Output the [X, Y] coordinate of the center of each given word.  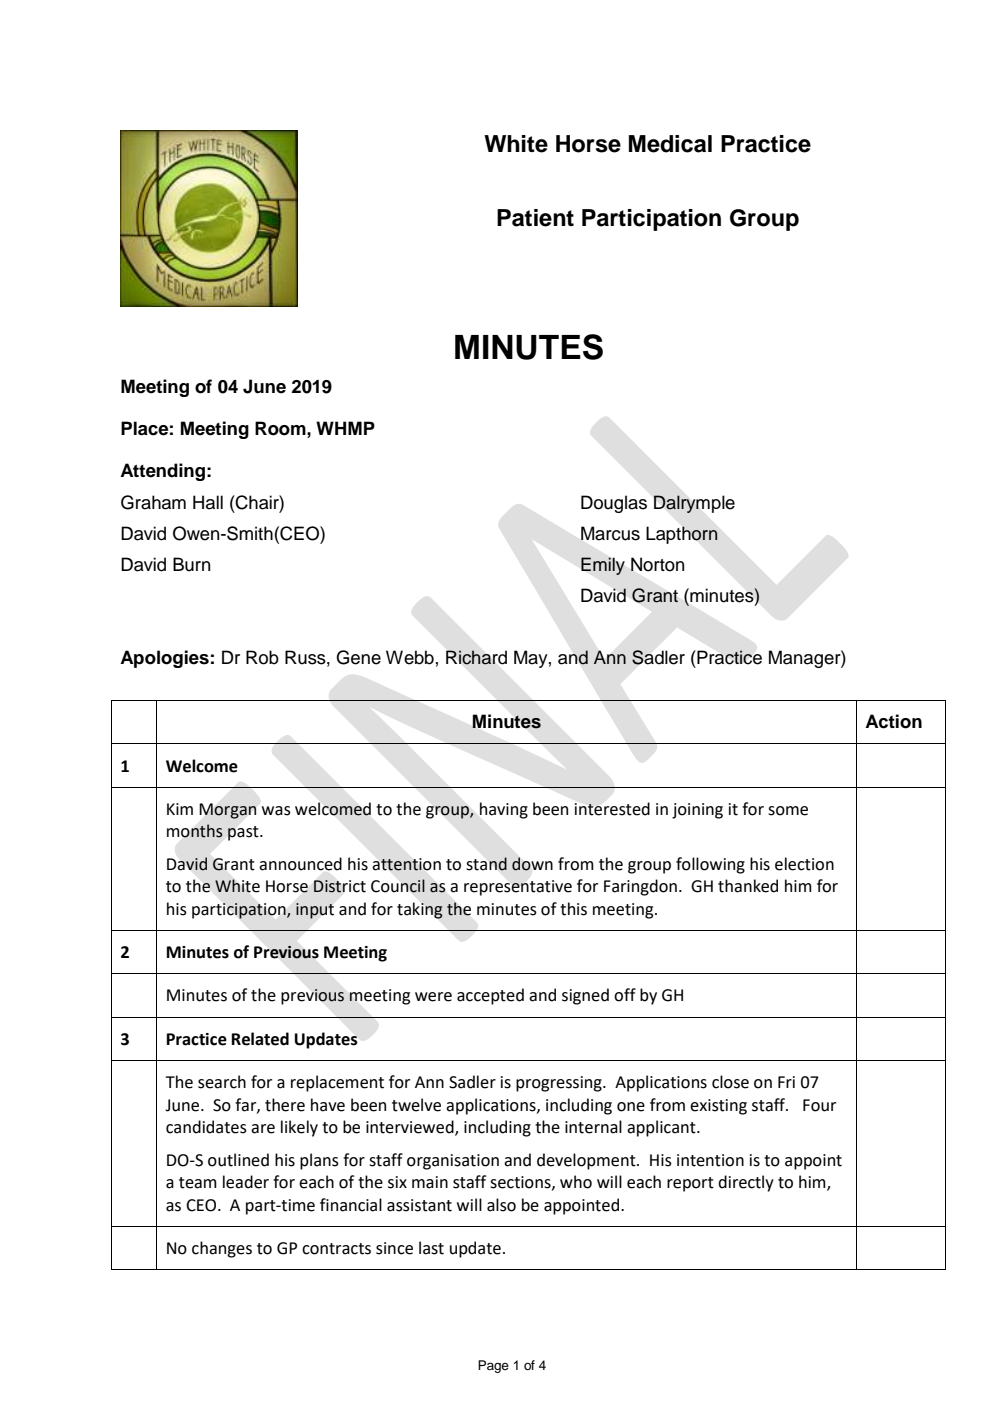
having [504, 810]
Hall [208, 502]
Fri [786, 1082]
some [788, 811]
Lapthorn [682, 535]
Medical [670, 144]
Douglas [614, 504]
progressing [560, 1084]
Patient [535, 218]
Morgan [228, 811]
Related [260, 1039]
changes [222, 1249]
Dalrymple [694, 504]
